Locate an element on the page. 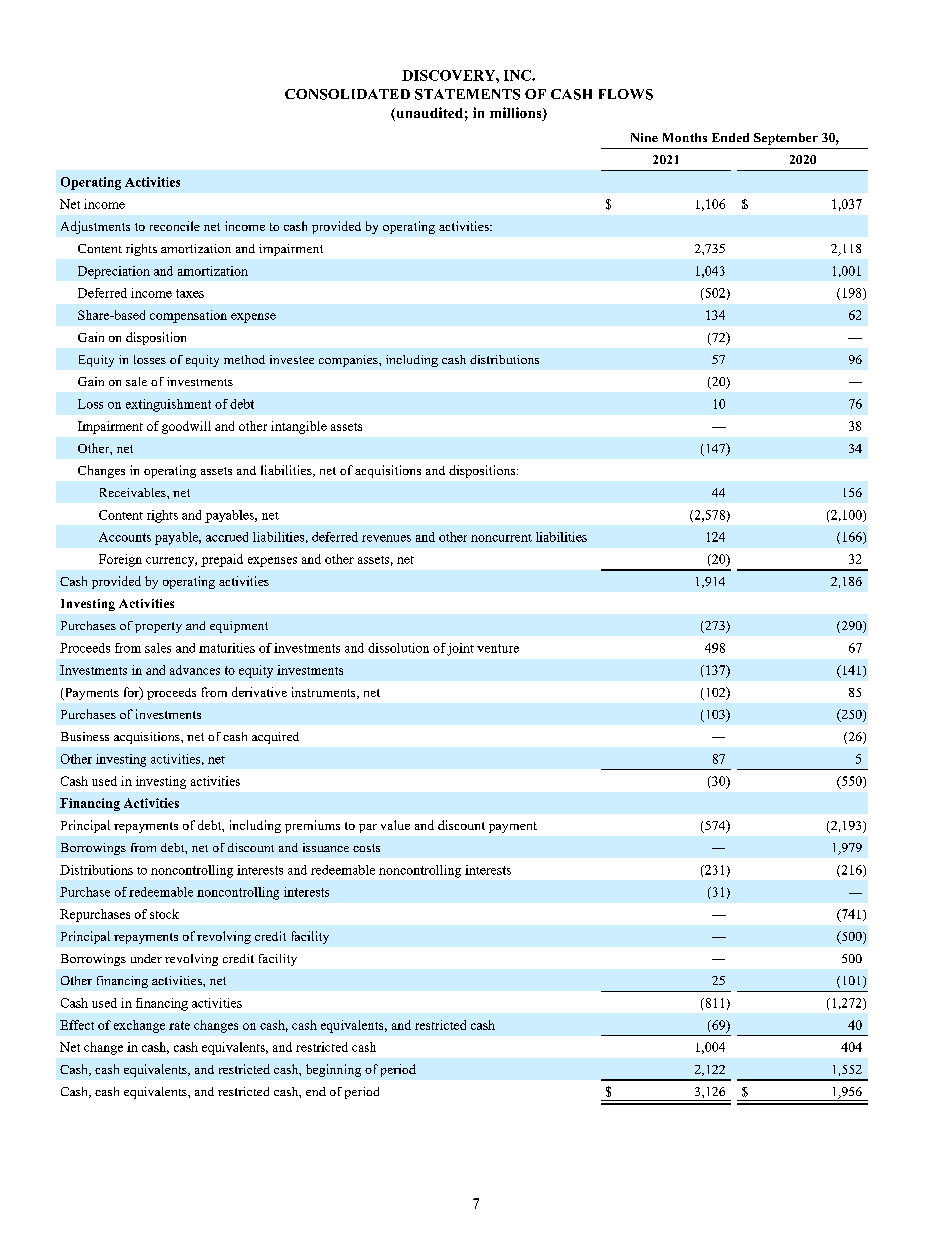 This image has height=1233, width=952. costs is located at coordinates (366, 848).
